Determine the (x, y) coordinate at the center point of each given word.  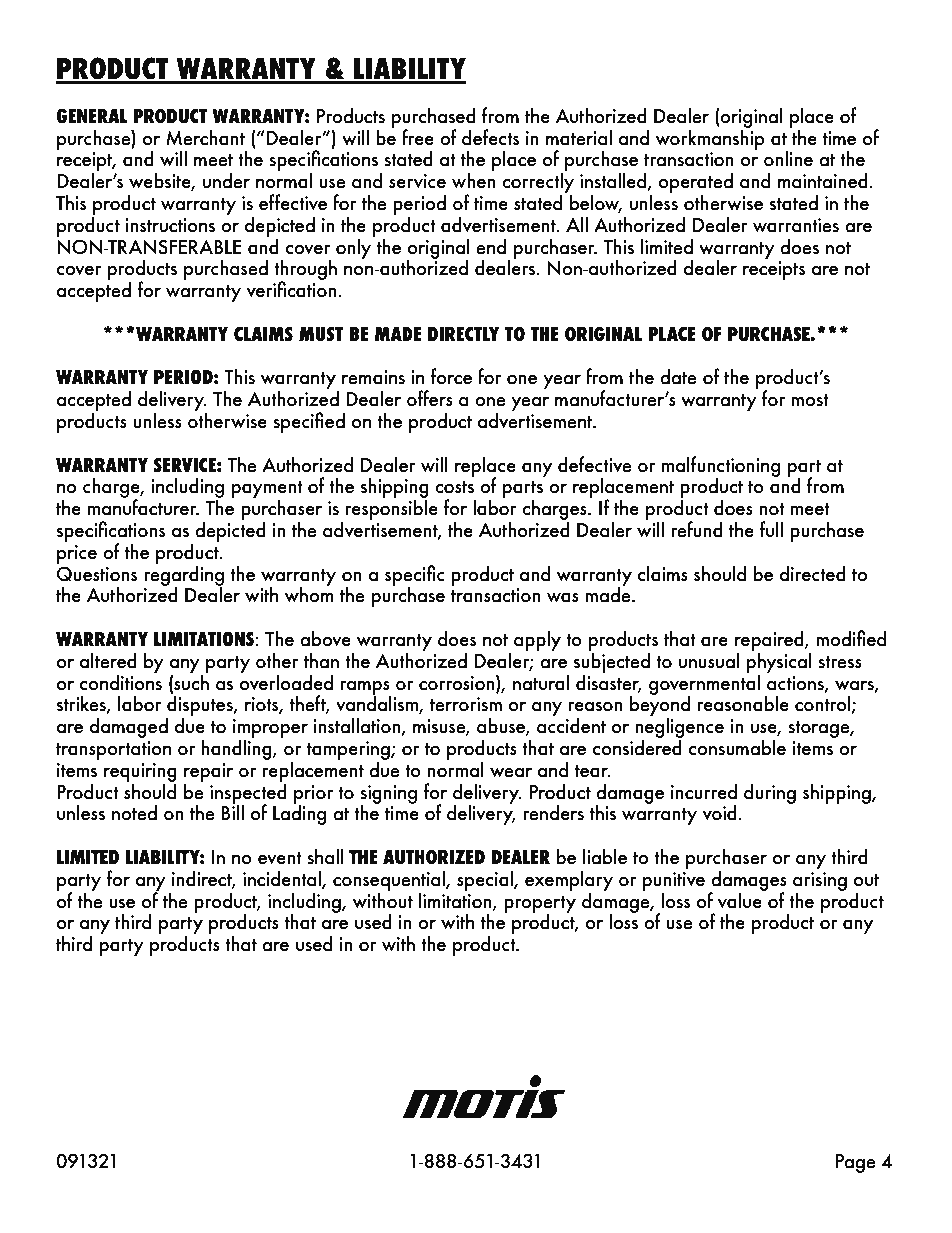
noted (134, 812)
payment (267, 491)
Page (855, 1163)
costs (454, 487)
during (770, 793)
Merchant (205, 137)
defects (491, 137)
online (788, 158)
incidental (283, 879)
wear (511, 772)
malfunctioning (720, 467)
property (540, 905)
